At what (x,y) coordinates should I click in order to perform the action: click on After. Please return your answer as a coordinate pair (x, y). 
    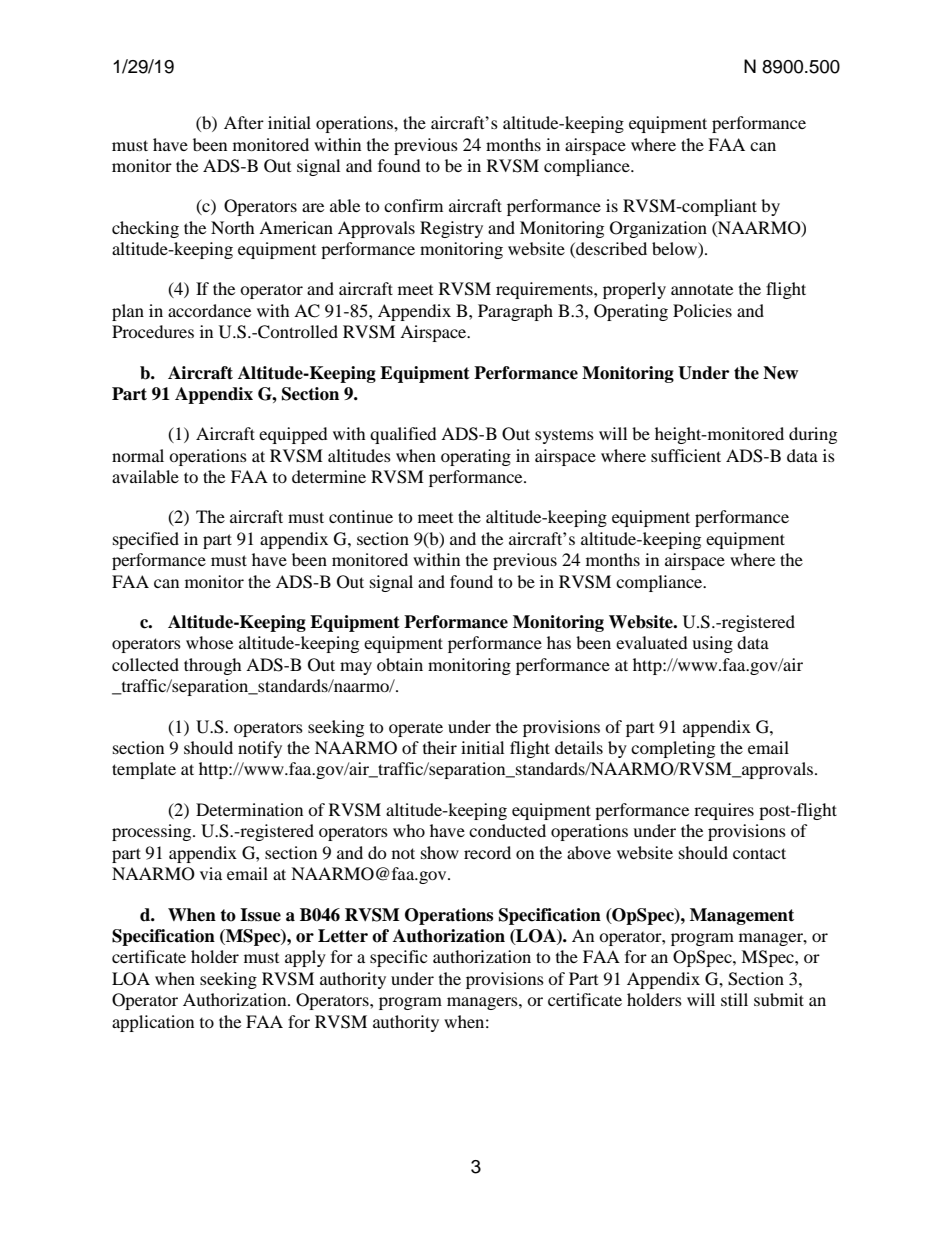
    Looking at the image, I should click on (244, 122).
